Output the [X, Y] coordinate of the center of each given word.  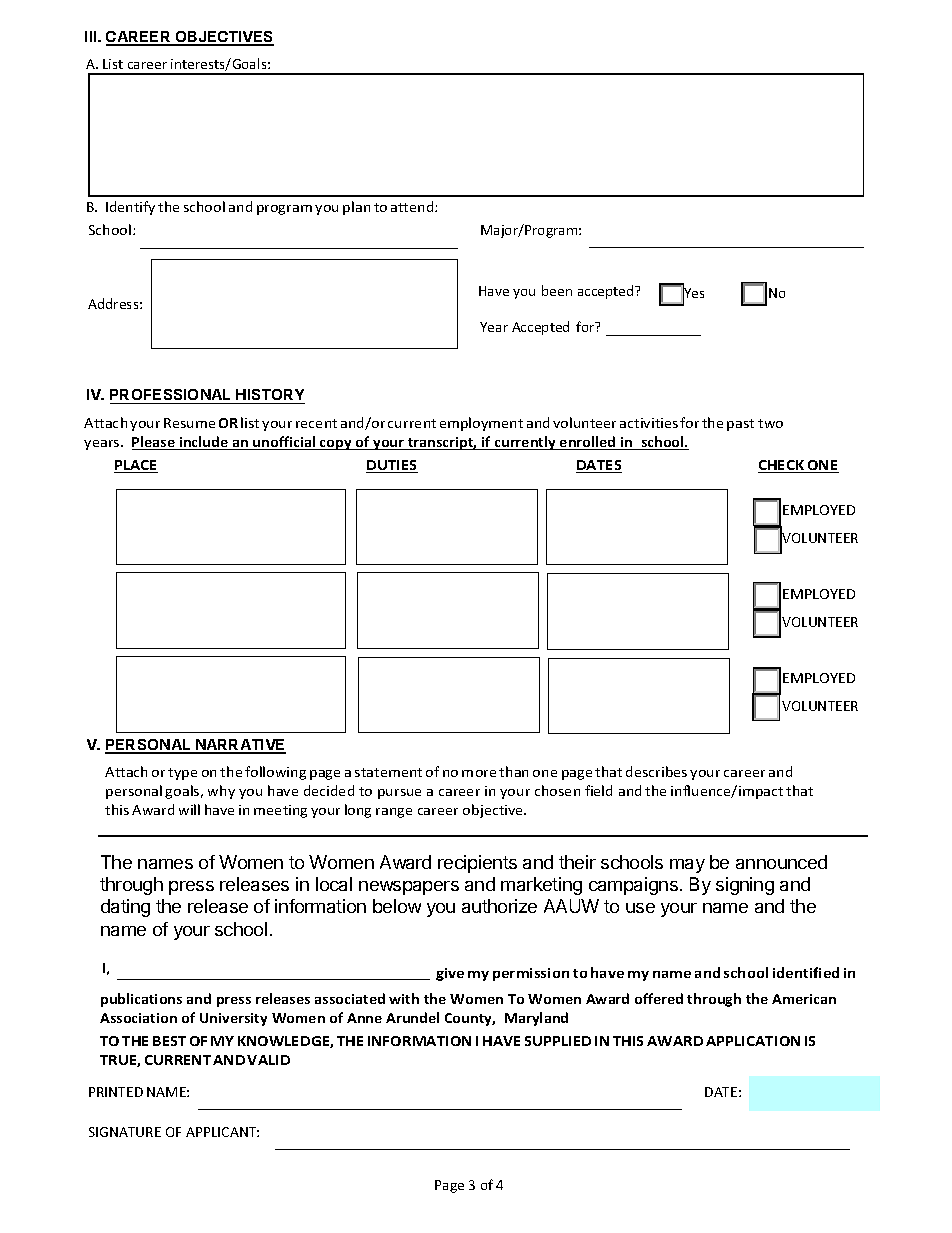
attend [413, 206]
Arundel [412, 1017]
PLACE [136, 466]
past [740, 425]
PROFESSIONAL [172, 396]
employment [481, 424]
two [770, 423]
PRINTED [116, 1092]
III [92, 36]
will [189, 809]
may [687, 866]
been [557, 290]
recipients [477, 864]
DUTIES [392, 466]
